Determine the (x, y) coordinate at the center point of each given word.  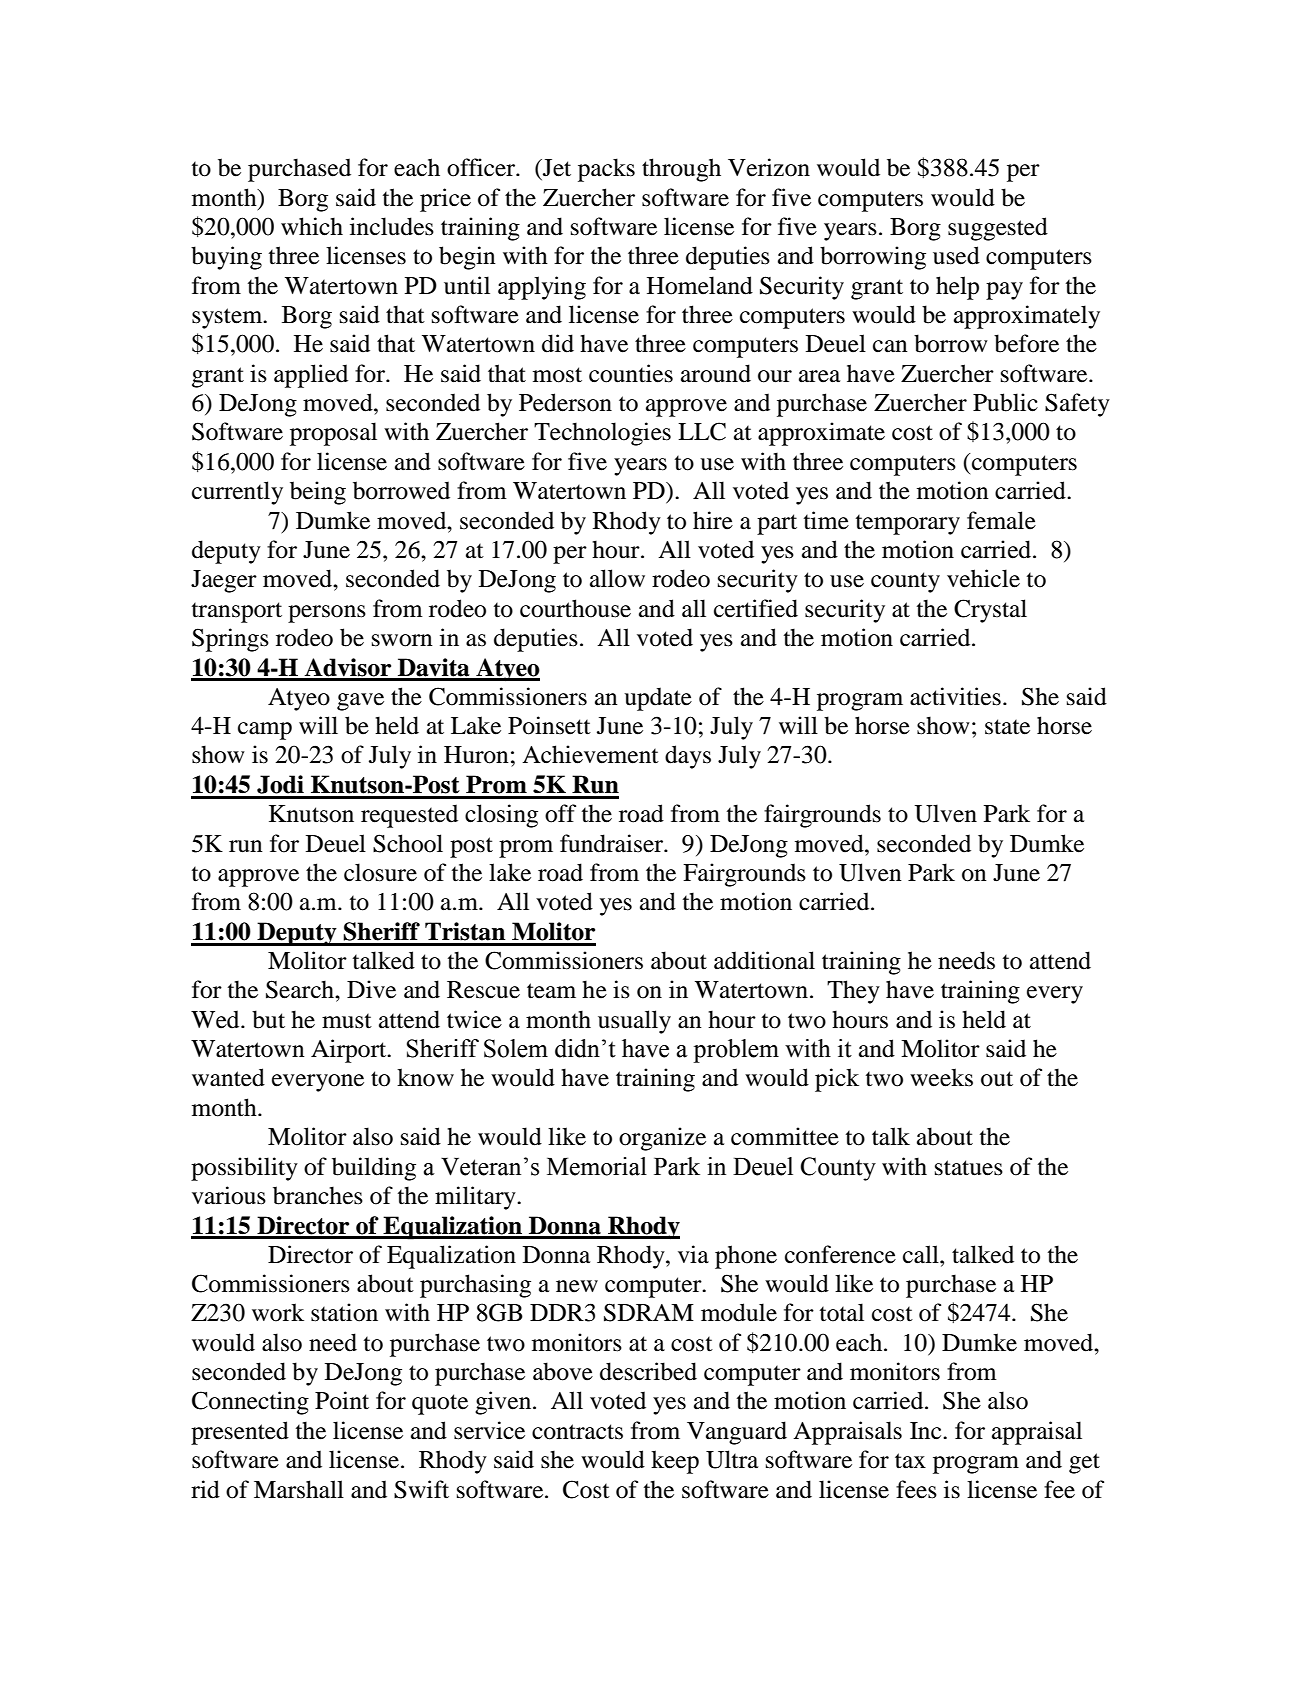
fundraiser (612, 843)
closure (380, 872)
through (681, 170)
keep (675, 1462)
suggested (998, 229)
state (1007, 727)
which (312, 226)
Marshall (299, 1489)
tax (910, 1461)
